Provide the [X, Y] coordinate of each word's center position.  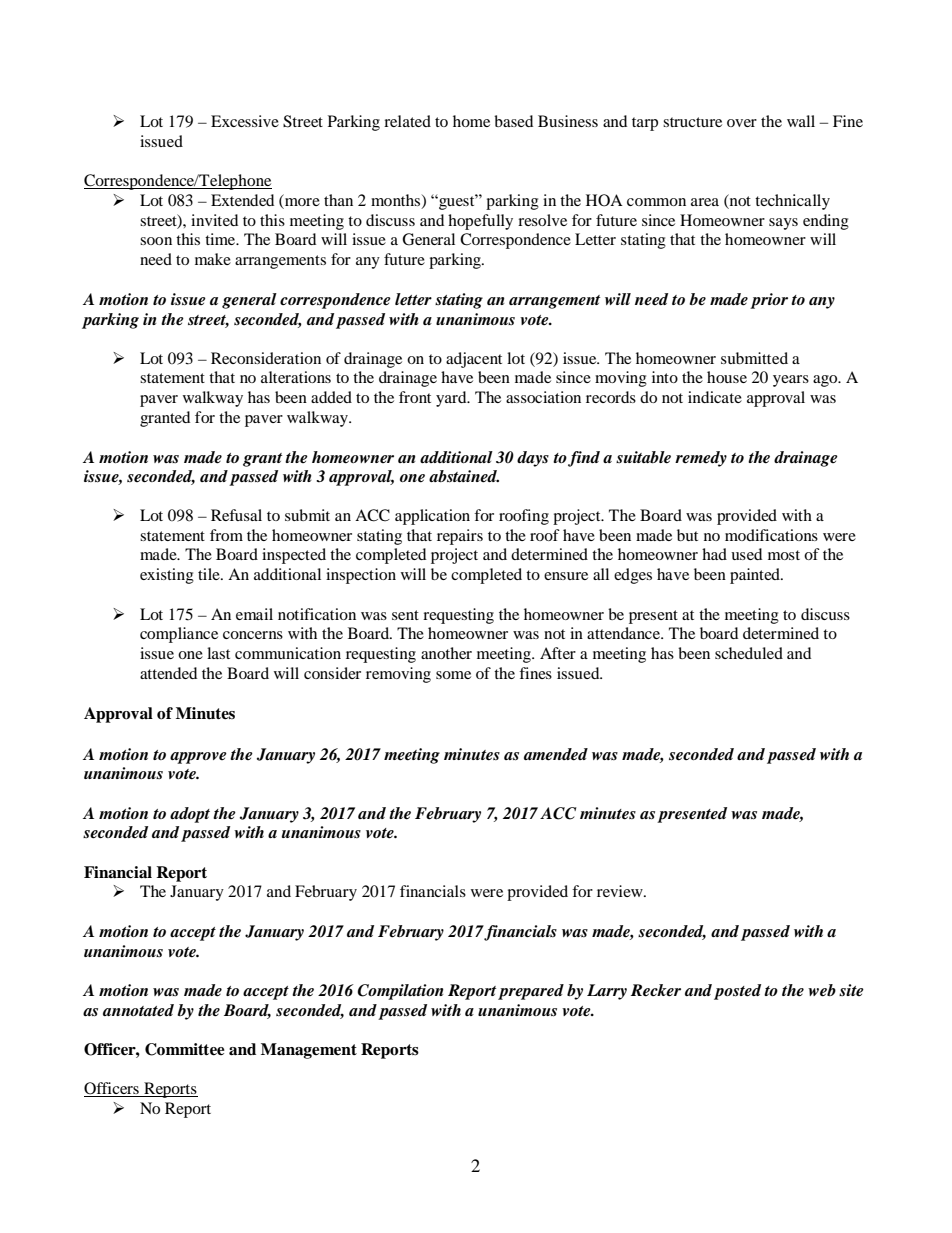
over [742, 123]
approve [198, 758]
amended [556, 754]
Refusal [236, 515]
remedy [701, 459]
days [533, 459]
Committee [185, 1049]
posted [737, 992]
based [513, 121]
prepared [531, 992]
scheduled [749, 653]
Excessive [245, 121]
